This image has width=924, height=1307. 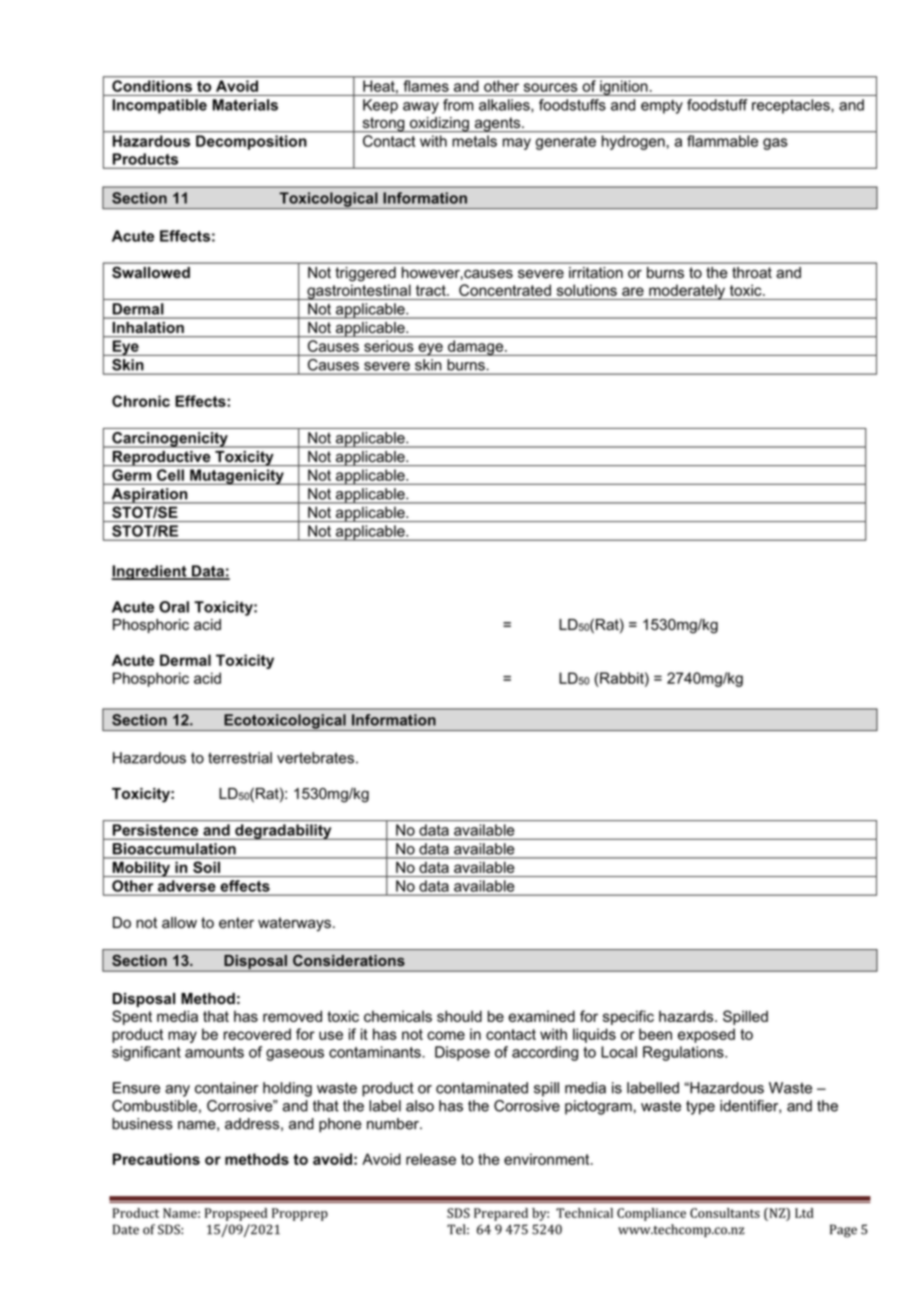 What do you see at coordinates (240, 758) in the image?
I see `terrestrial` at bounding box center [240, 758].
